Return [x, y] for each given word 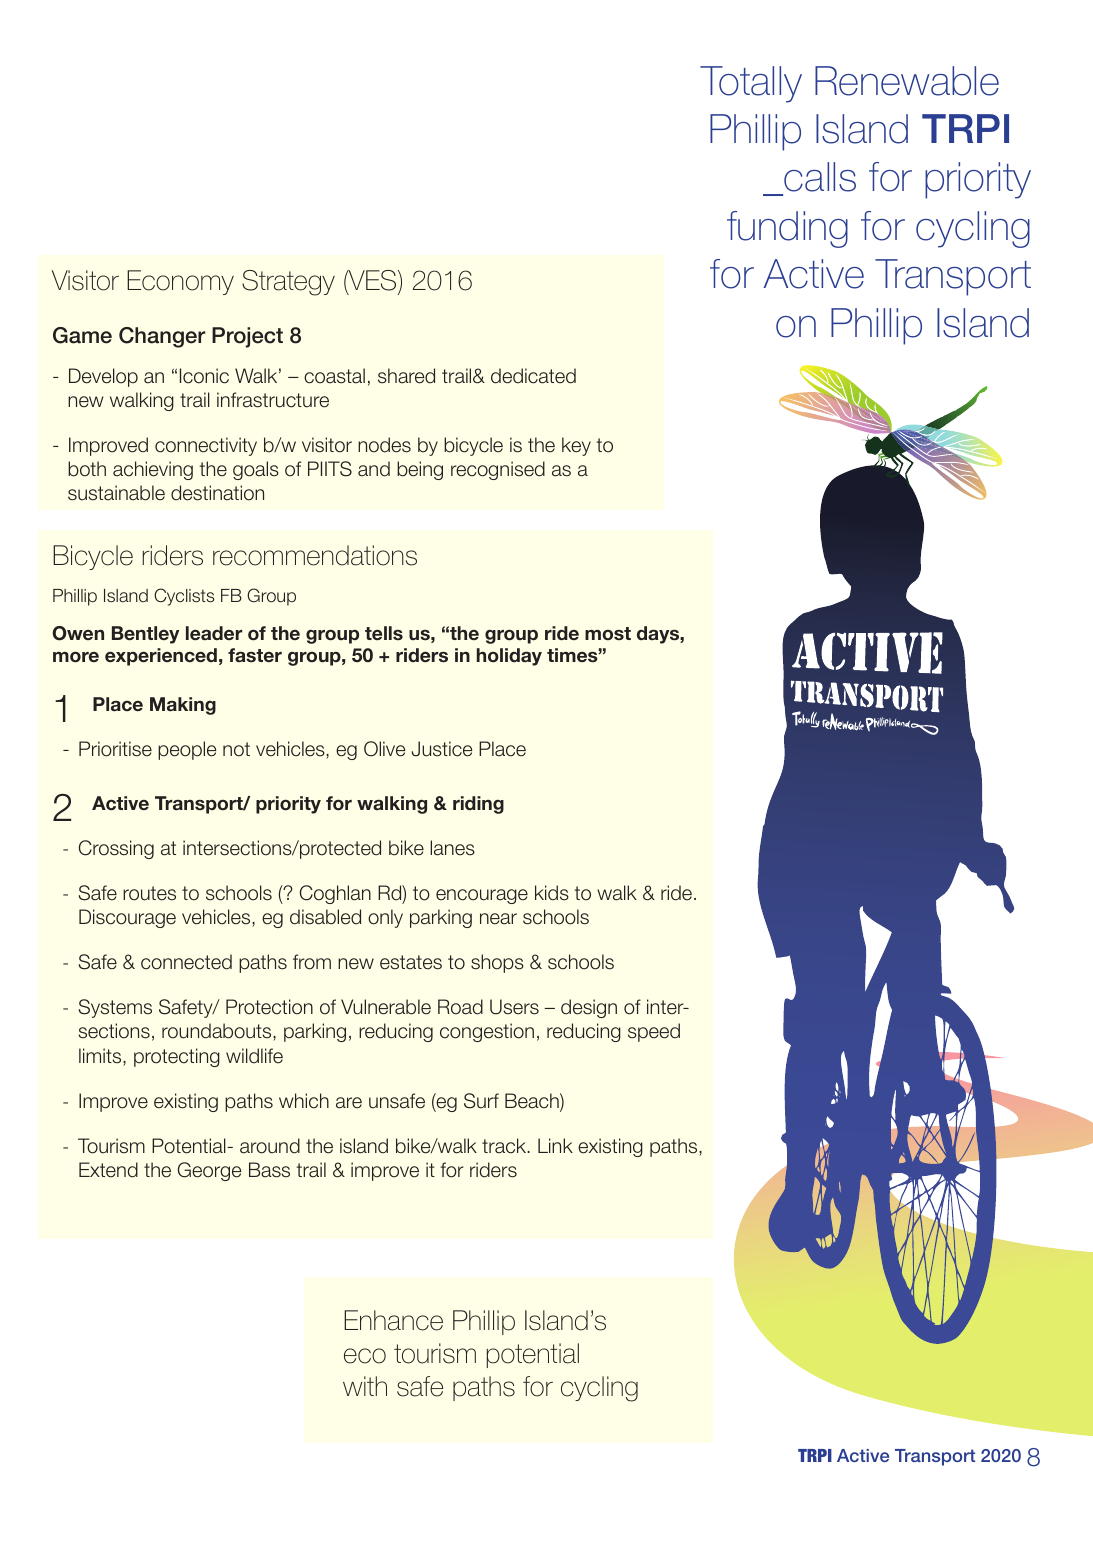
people [187, 750]
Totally [751, 84]
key [576, 446]
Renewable [907, 81]
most [608, 633]
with [365, 1386]
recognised [498, 470]
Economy [180, 282]
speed [654, 1032]
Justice [441, 749]
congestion [487, 1032]
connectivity [206, 446]
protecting [177, 1057]
